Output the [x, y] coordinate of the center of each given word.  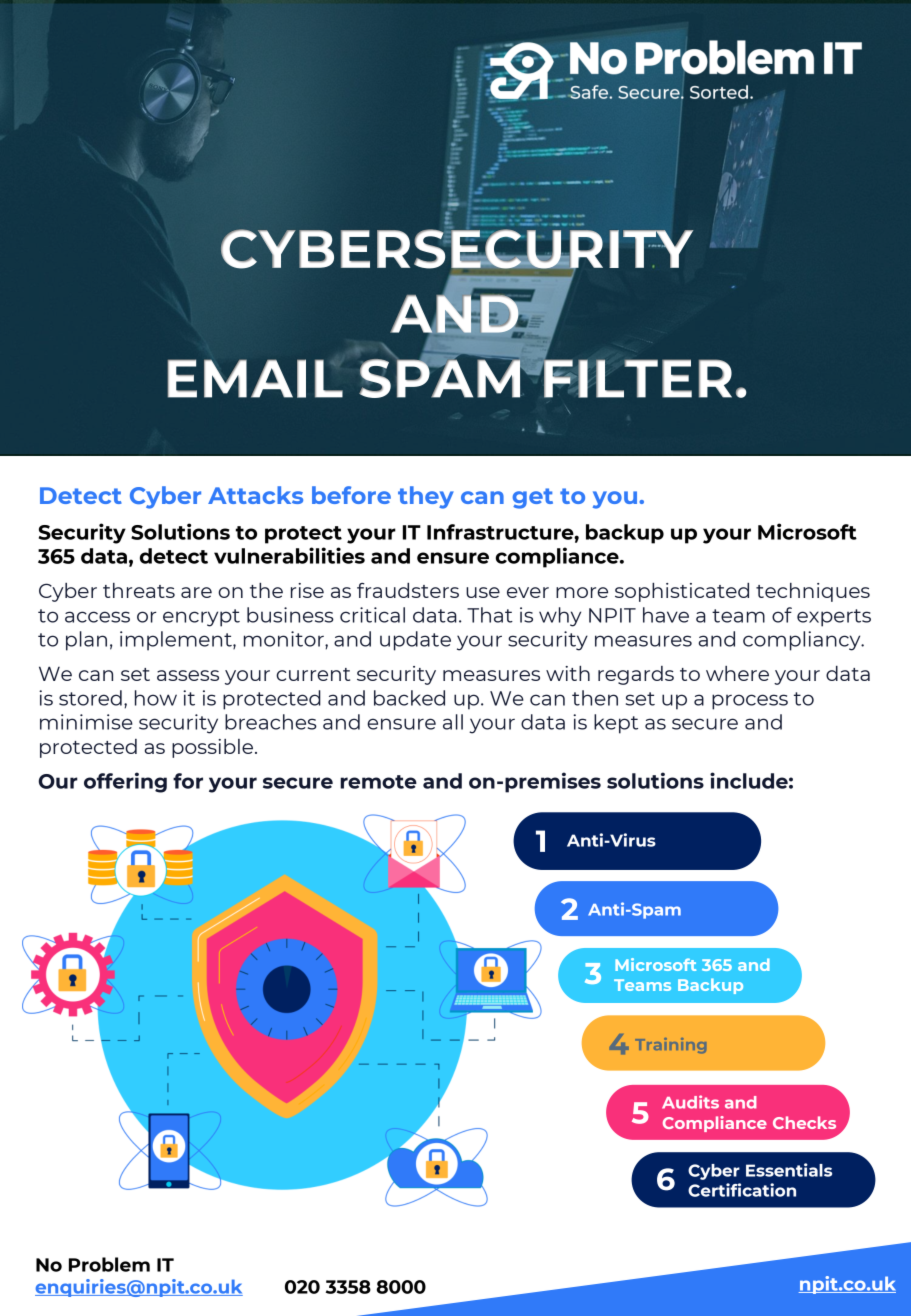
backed [409, 698]
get [533, 498]
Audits [690, 1102]
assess [188, 675]
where [737, 673]
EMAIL [255, 378]
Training [670, 1045]
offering [125, 782]
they [426, 497]
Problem [109, 1264]
